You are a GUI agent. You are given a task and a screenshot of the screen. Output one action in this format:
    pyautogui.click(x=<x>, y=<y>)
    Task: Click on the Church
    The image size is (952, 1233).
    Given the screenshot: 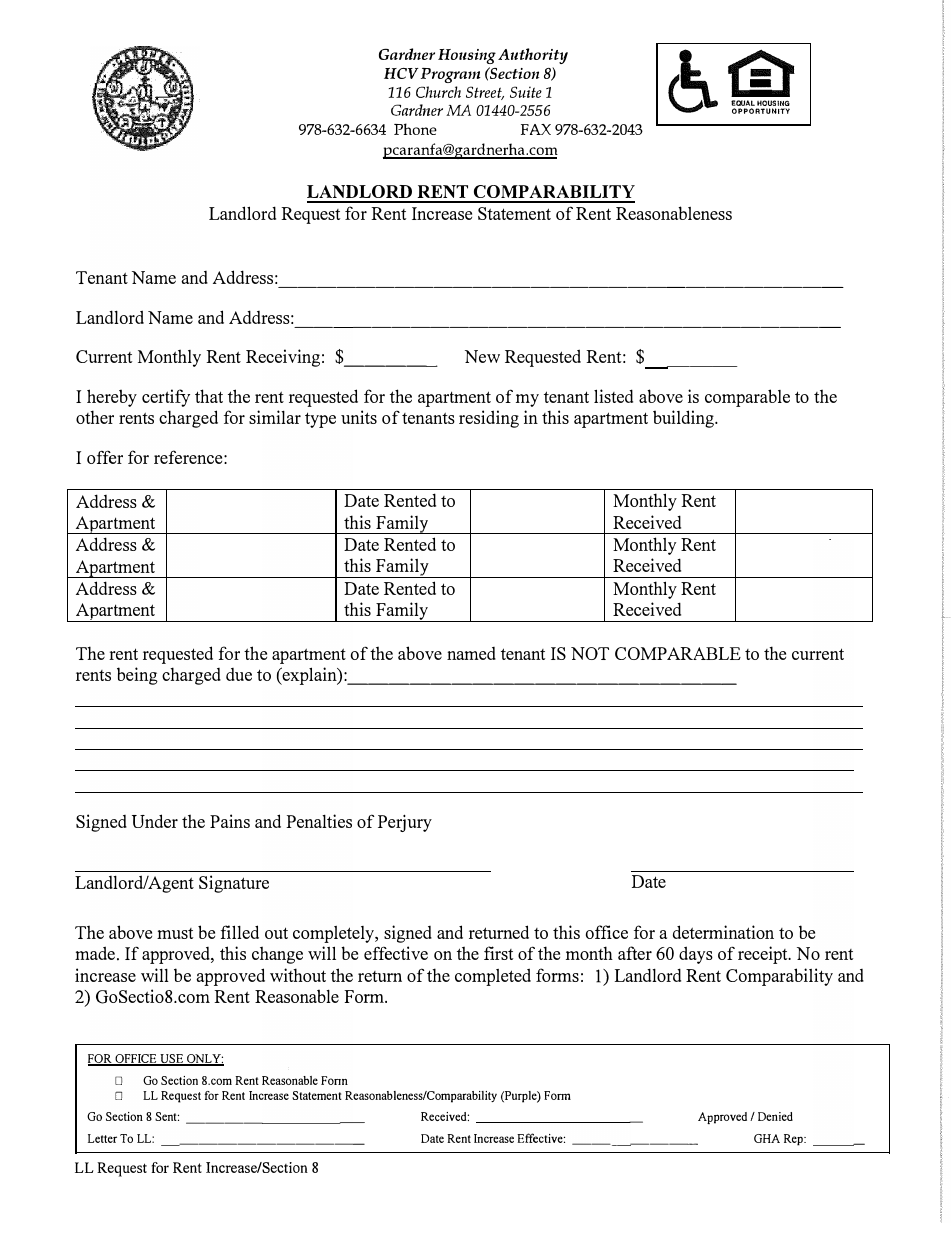 What is the action you would take?
    pyautogui.click(x=438, y=92)
